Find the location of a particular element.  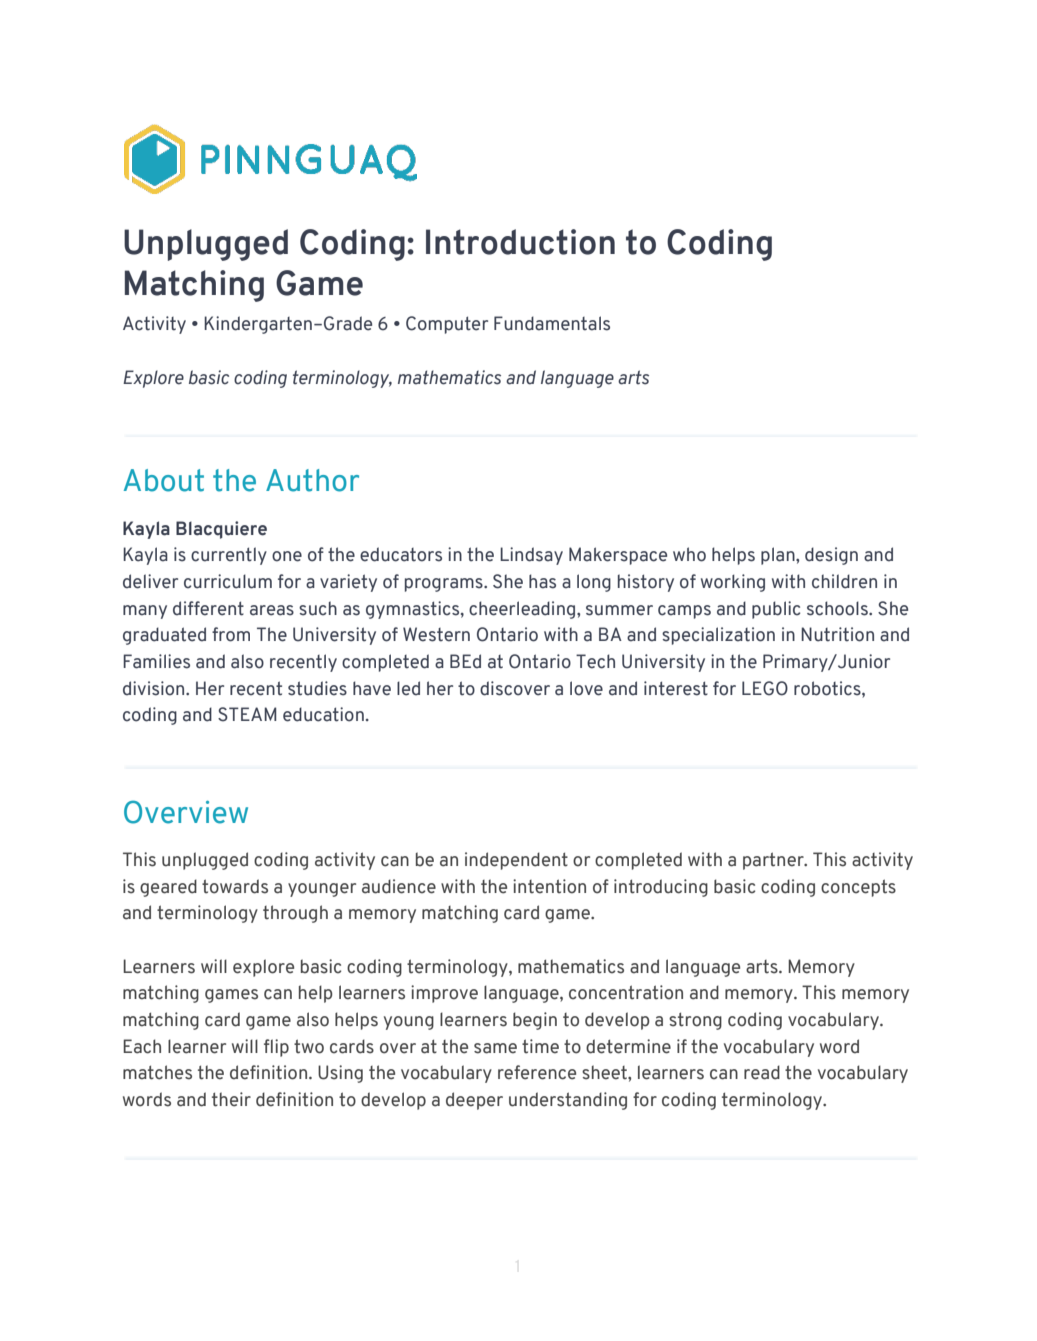

Western is located at coordinates (436, 634).
